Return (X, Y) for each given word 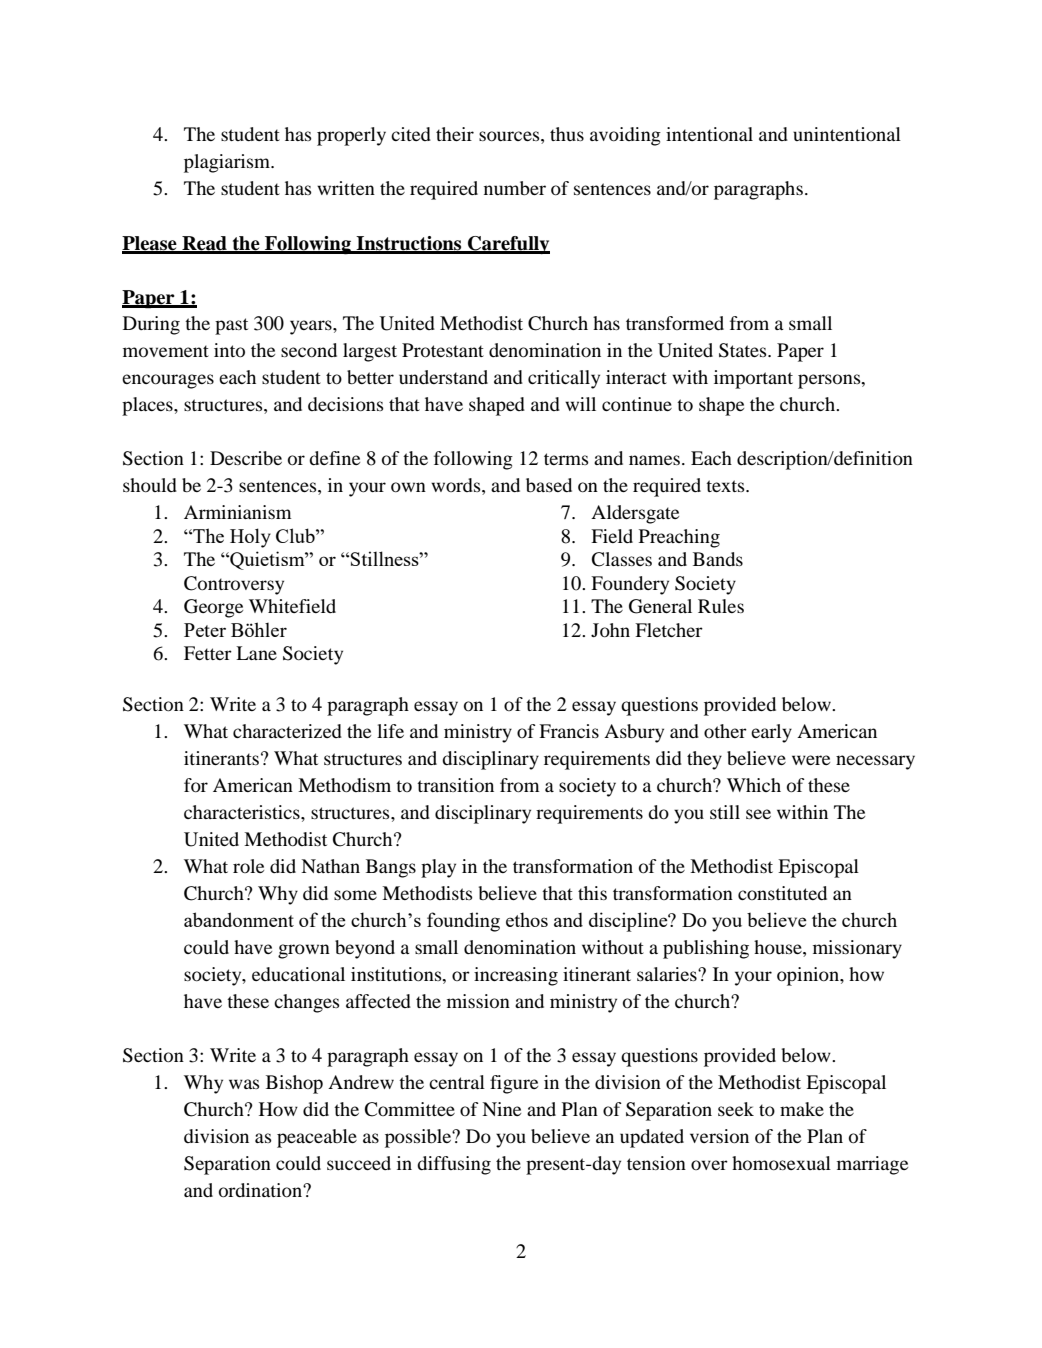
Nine (501, 1109)
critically (564, 379)
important (753, 379)
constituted (782, 893)
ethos (527, 919)
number (515, 188)
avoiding (625, 136)
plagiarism (228, 163)
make (802, 1109)
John (610, 630)
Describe (246, 458)
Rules (721, 606)
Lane (256, 653)
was (244, 1084)
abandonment (239, 919)
